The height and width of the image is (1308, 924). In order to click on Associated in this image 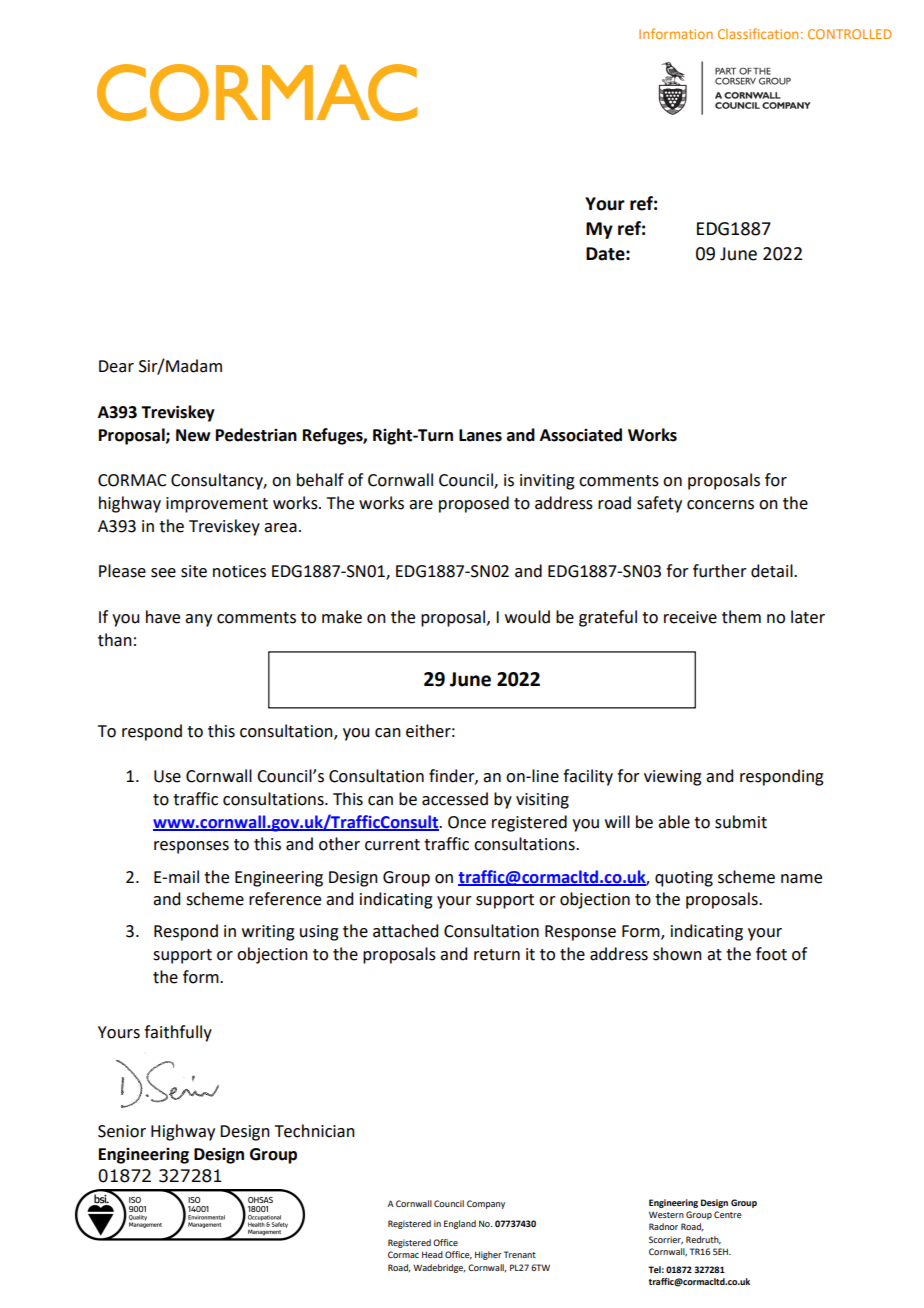, I will do `click(581, 435)`.
